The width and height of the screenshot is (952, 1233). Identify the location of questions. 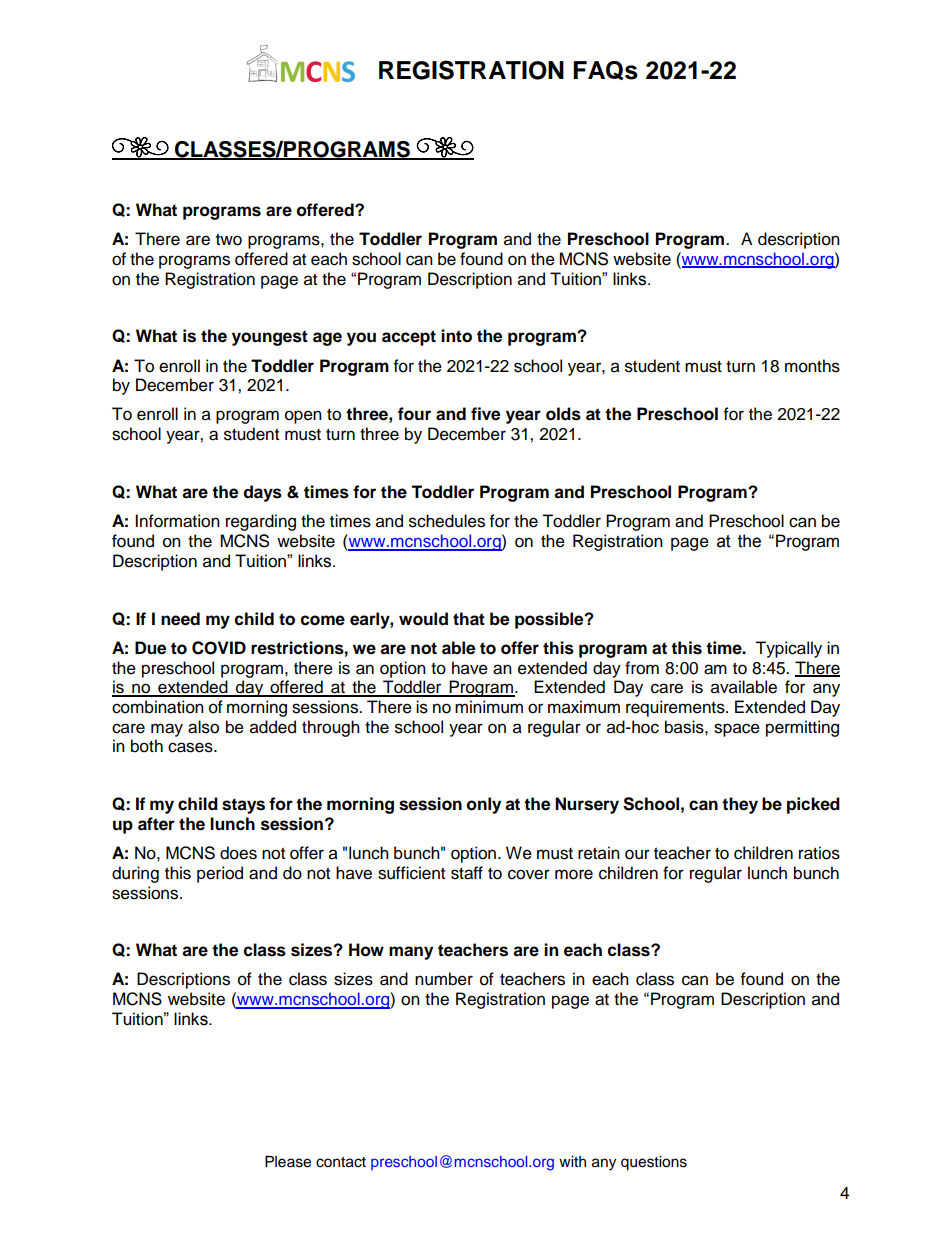
(654, 1163).
